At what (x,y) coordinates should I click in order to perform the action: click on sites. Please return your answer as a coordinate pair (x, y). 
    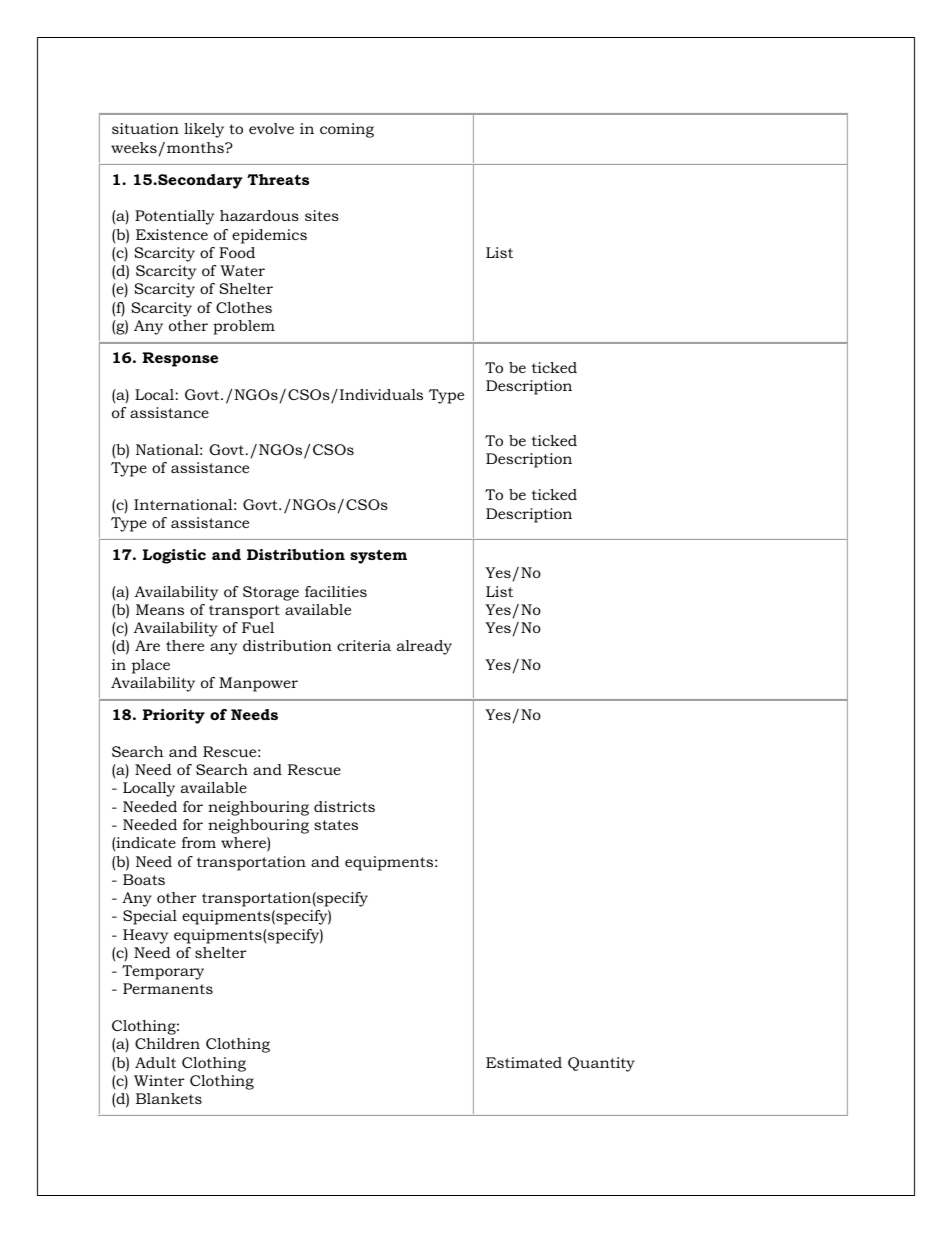
    Looking at the image, I should click on (321, 215).
